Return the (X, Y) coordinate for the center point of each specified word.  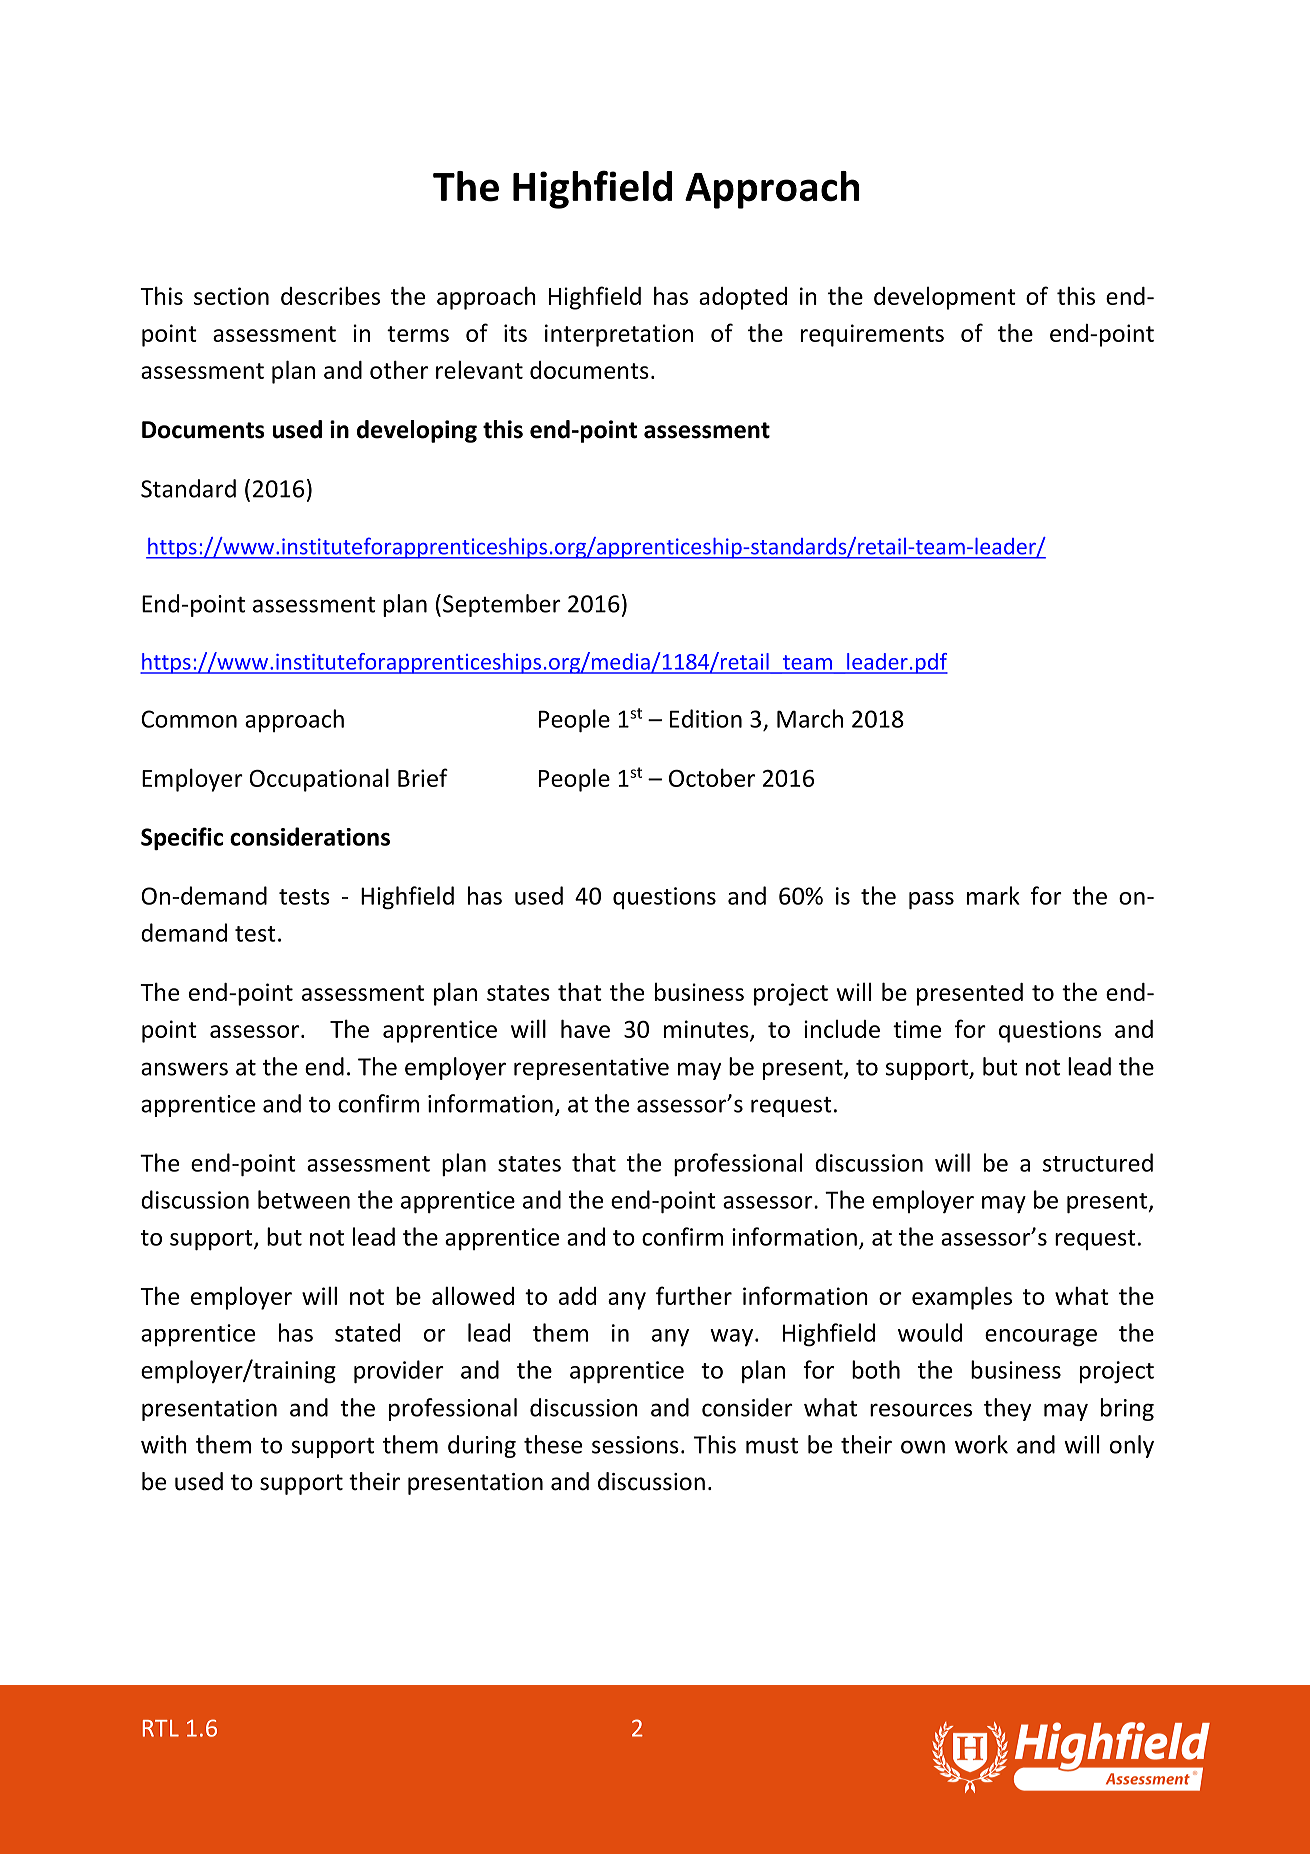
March (810, 718)
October (712, 777)
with (164, 1444)
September (502, 605)
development (945, 298)
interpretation (619, 335)
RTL (161, 1728)
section (231, 296)
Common (189, 719)
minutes (707, 1030)
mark (993, 895)
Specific (182, 838)
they (1007, 1409)
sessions (635, 1445)
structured (1098, 1162)
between (304, 1199)
